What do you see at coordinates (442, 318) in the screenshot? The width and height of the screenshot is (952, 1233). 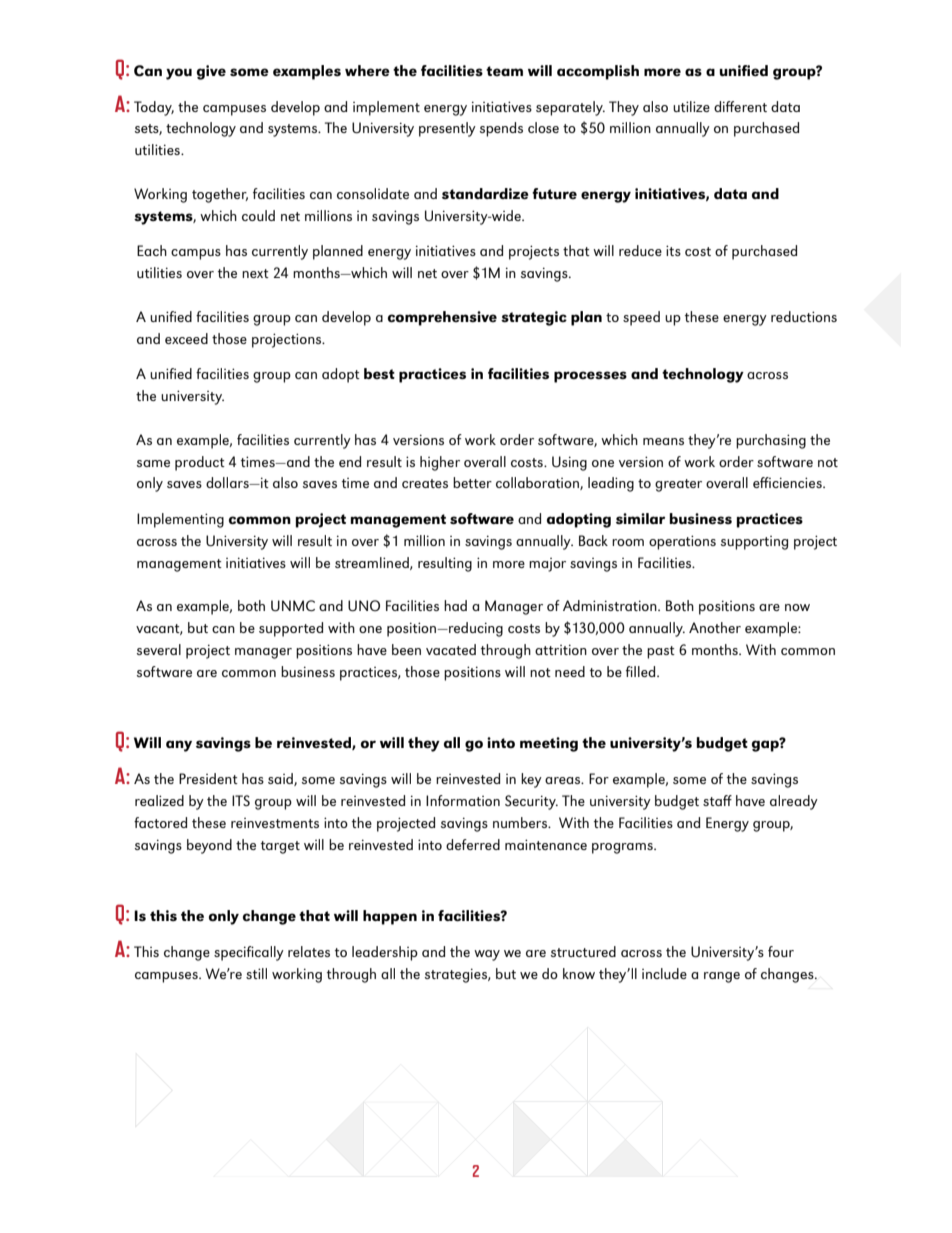 I see `comprehensive` at bounding box center [442, 318].
